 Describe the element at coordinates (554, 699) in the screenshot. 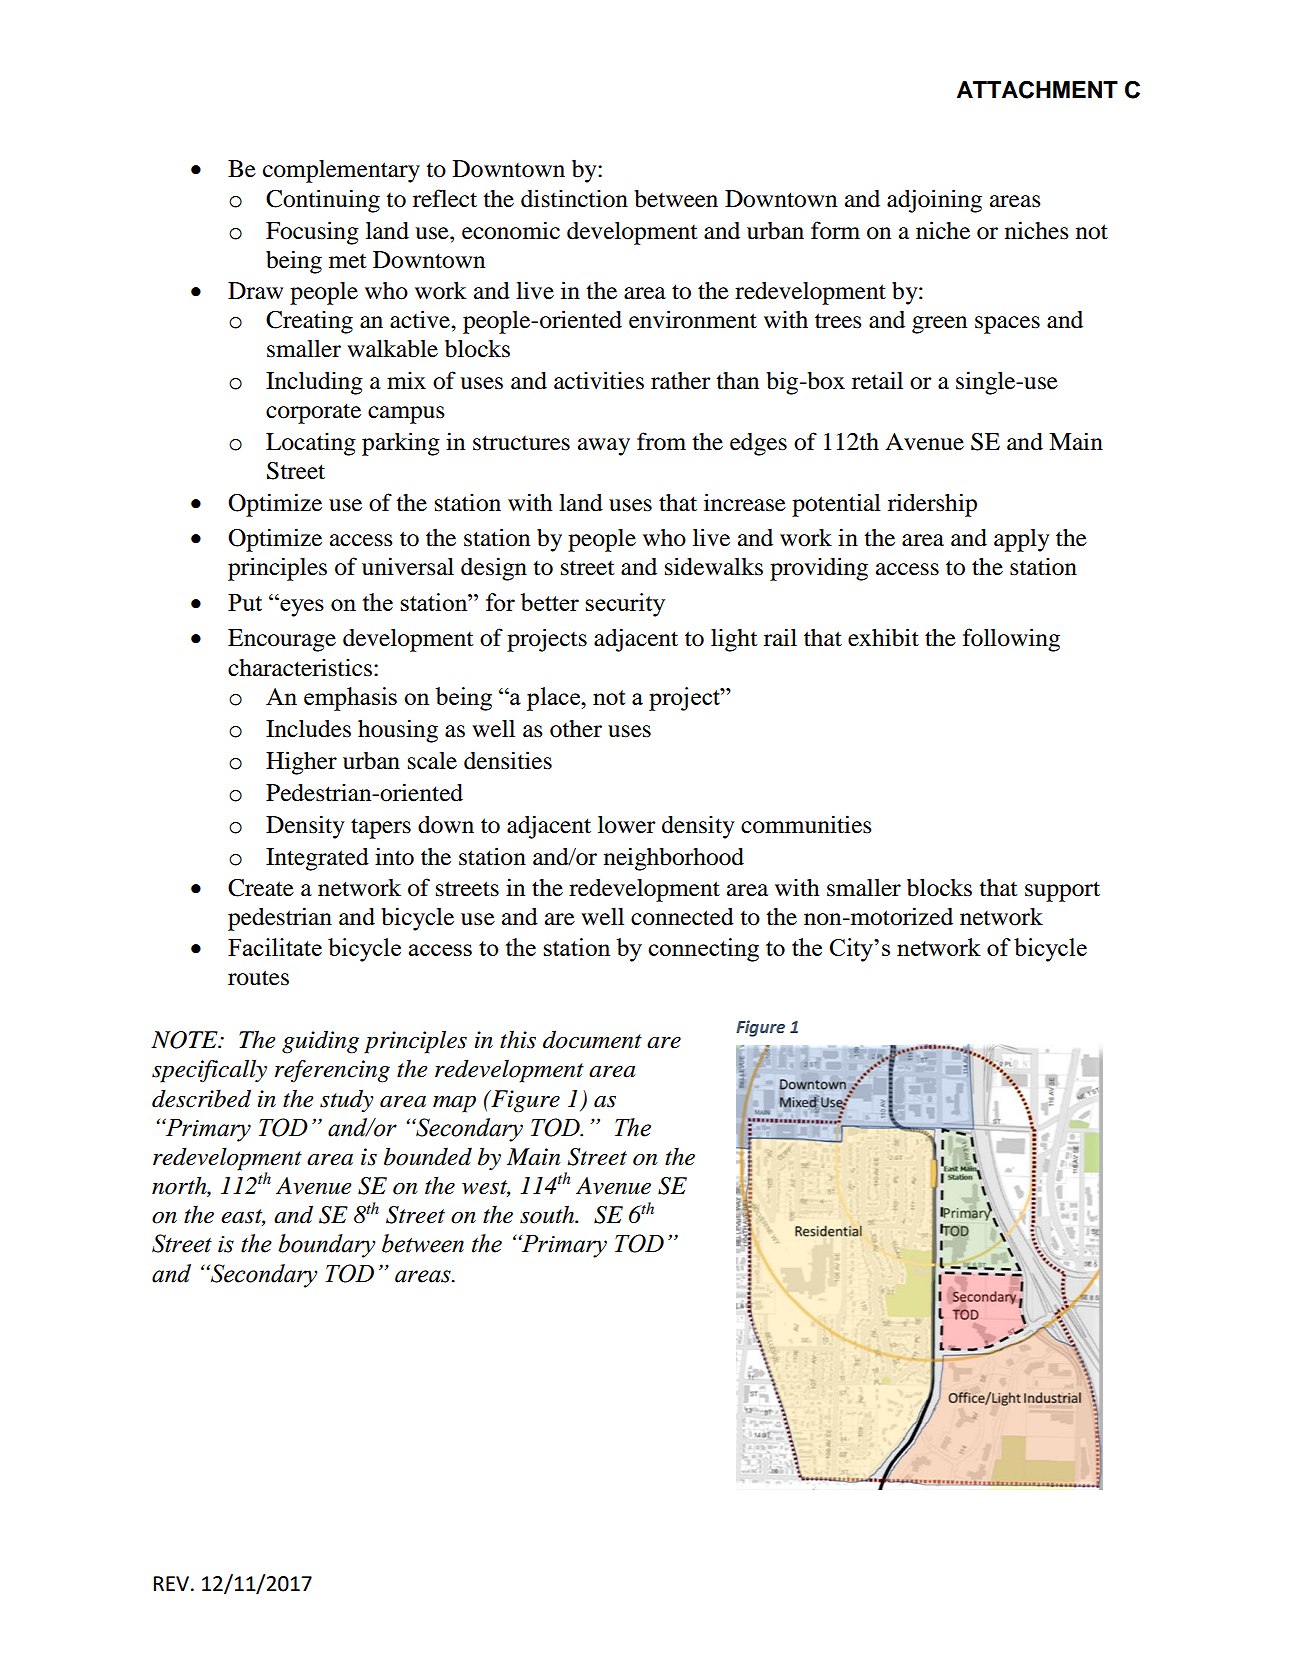

I see `place` at that location.
